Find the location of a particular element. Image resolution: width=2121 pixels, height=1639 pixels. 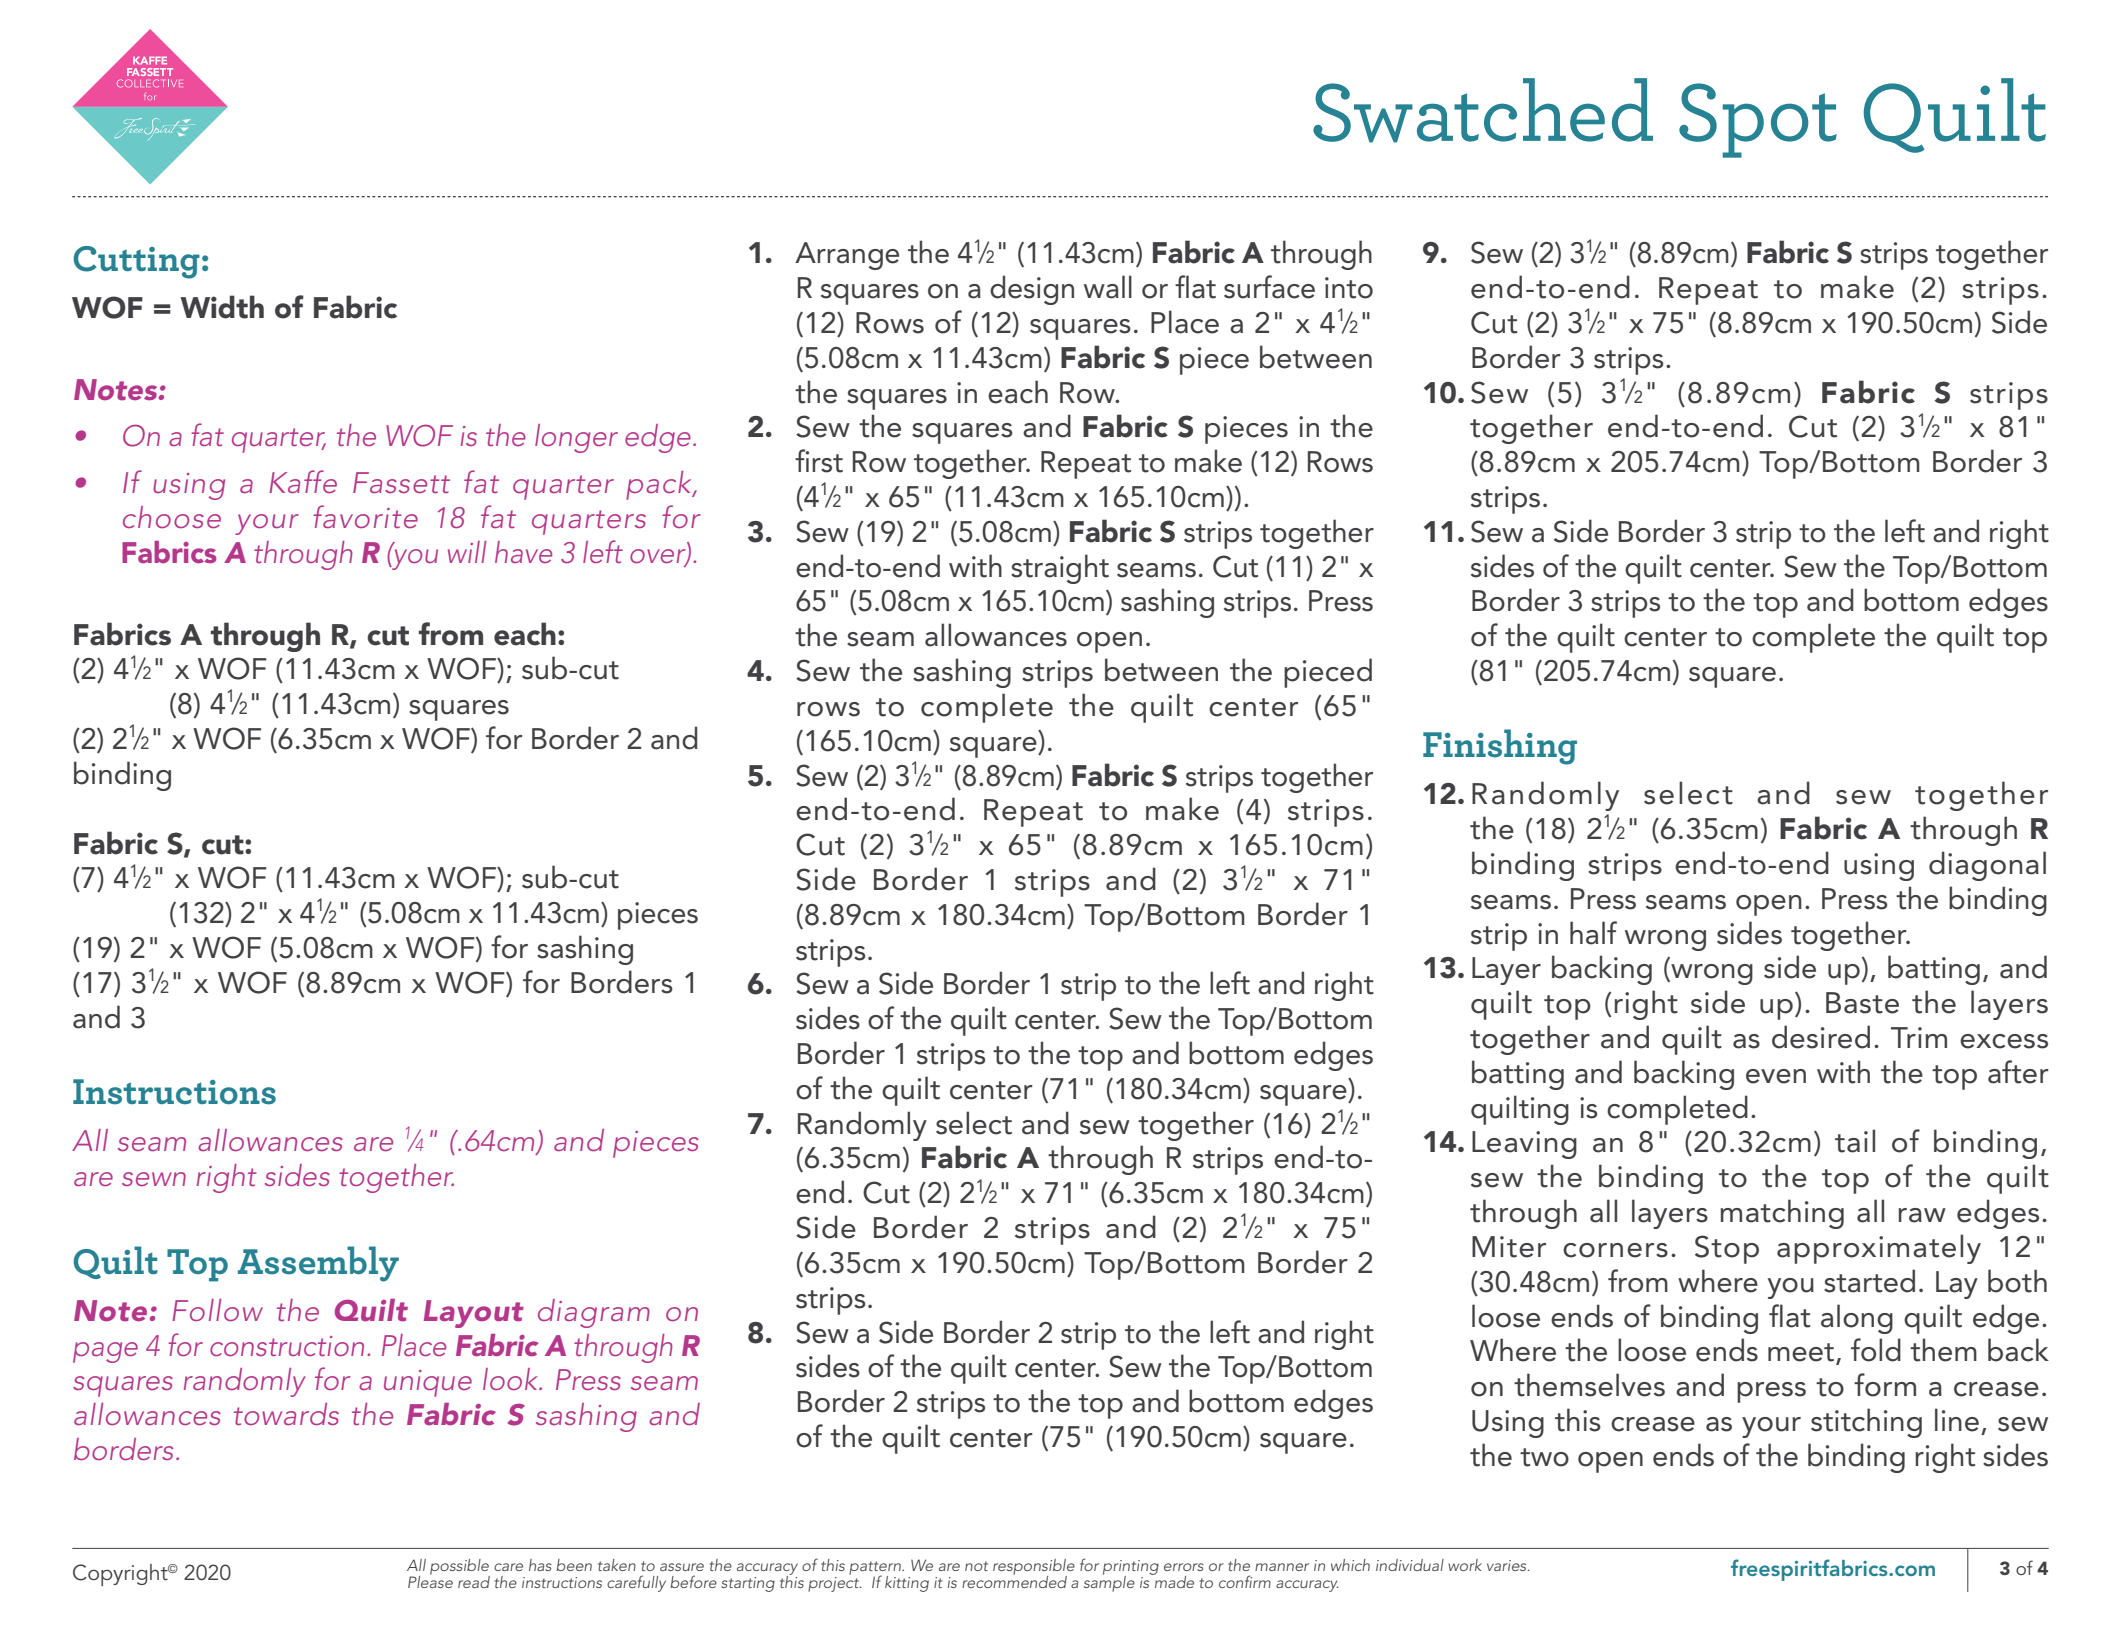

favorite is located at coordinates (365, 516).
